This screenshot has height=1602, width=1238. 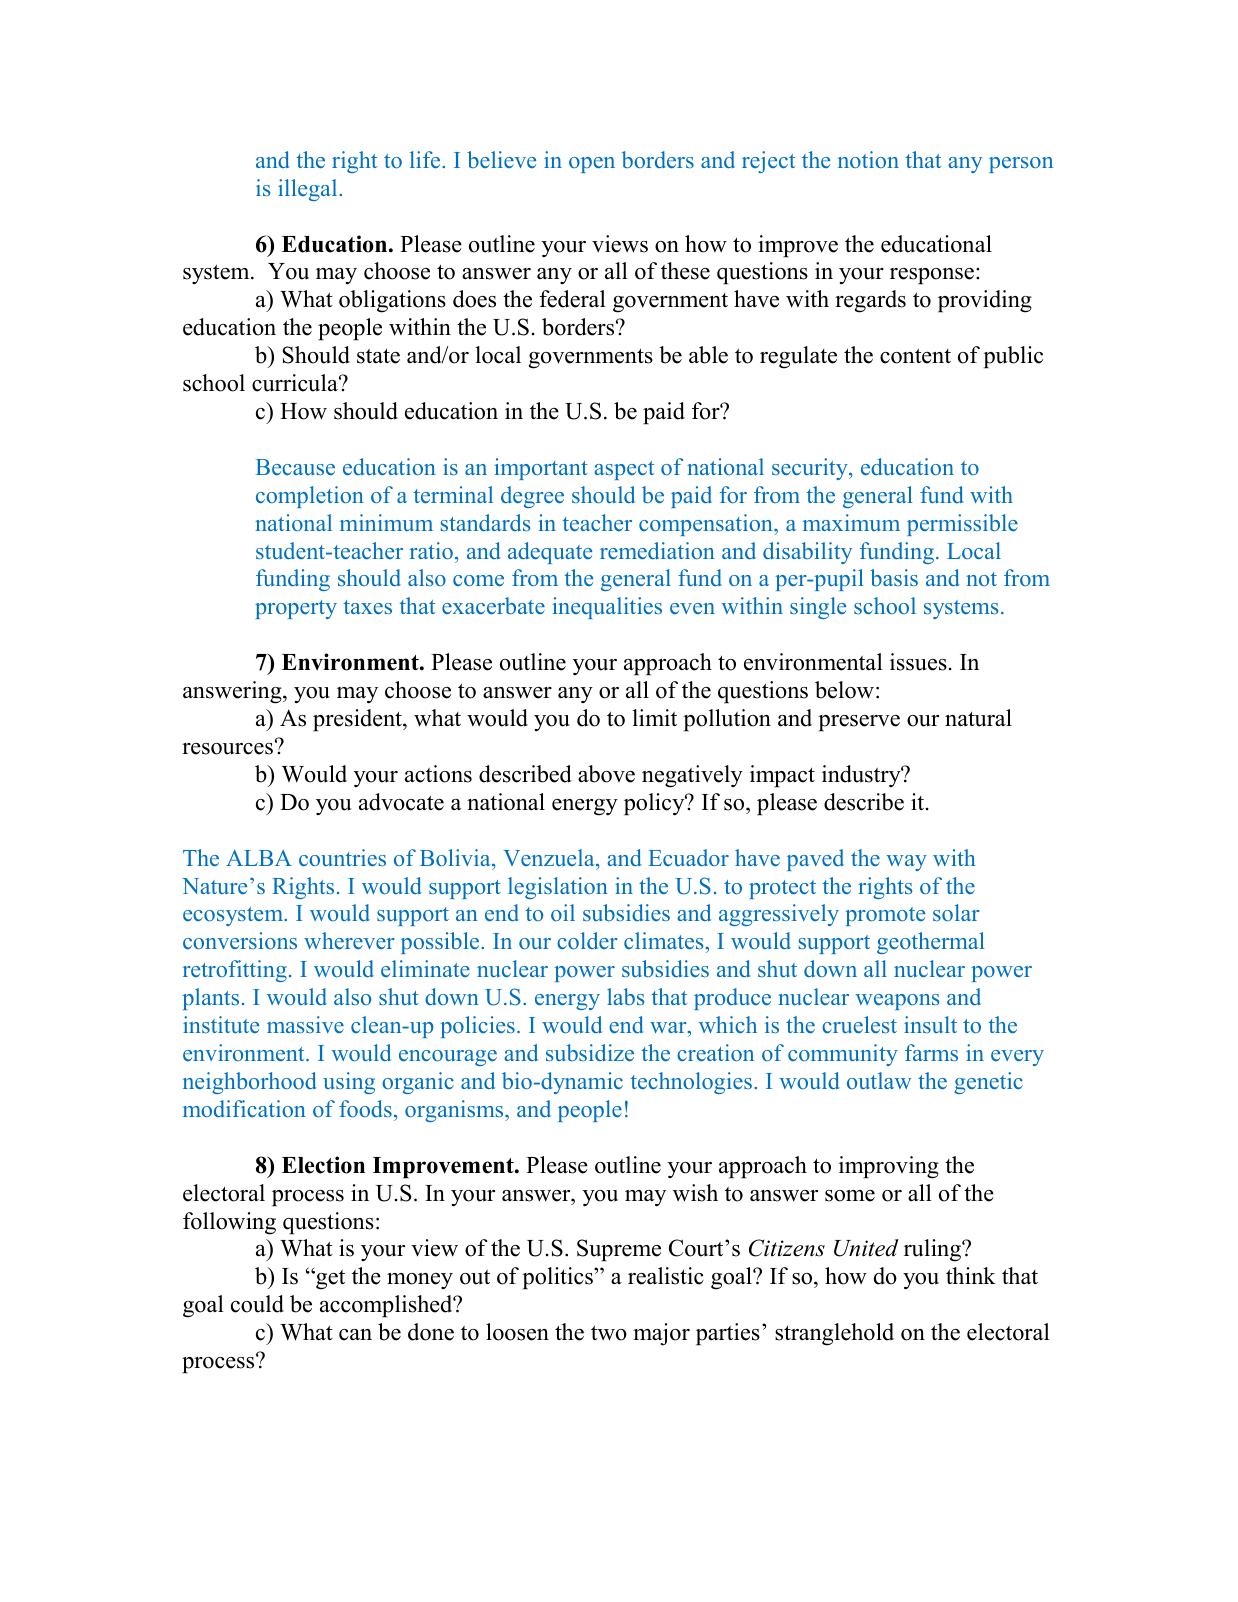 What do you see at coordinates (592, 165) in the screenshot?
I see `open` at bounding box center [592, 165].
